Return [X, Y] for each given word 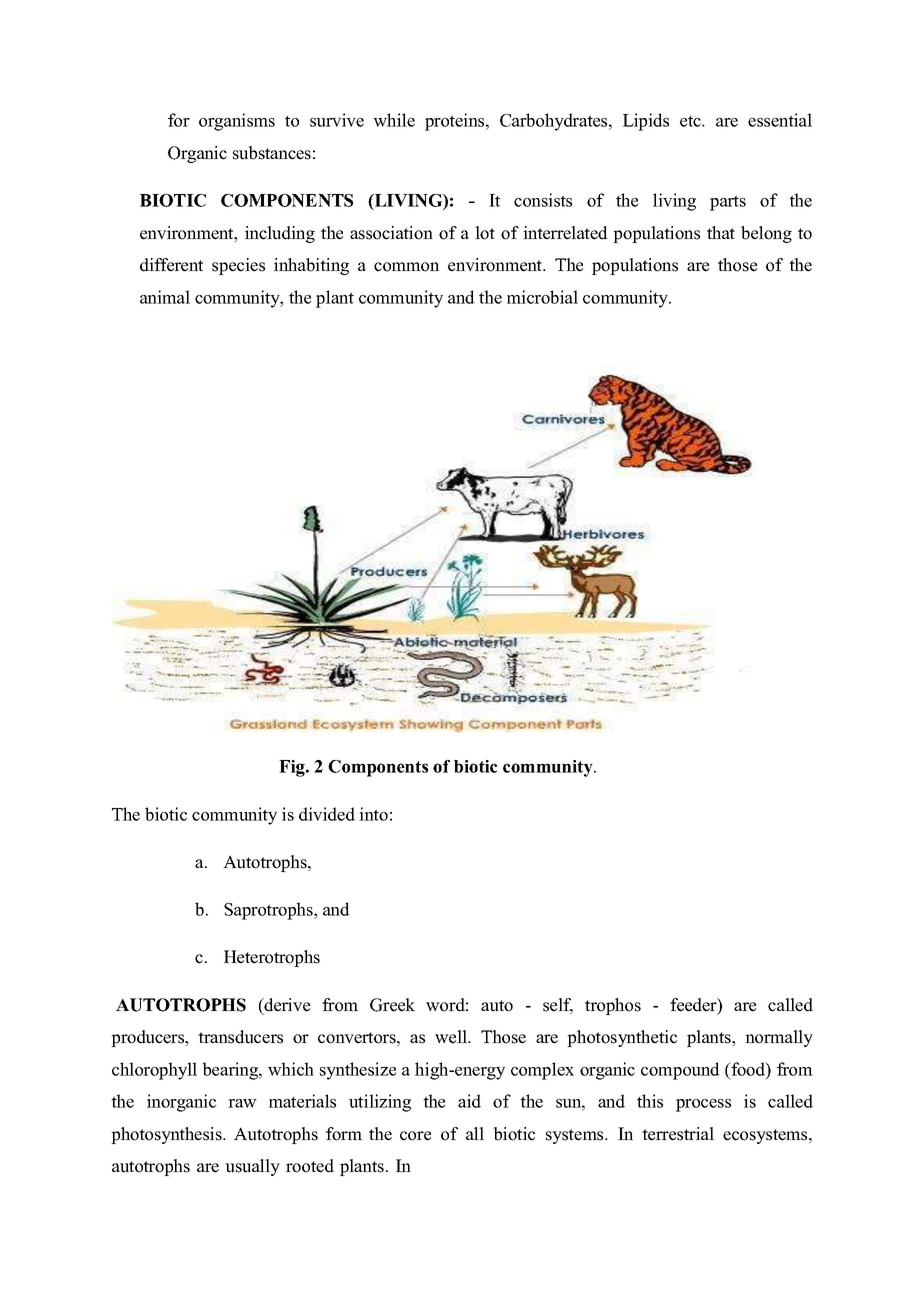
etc [691, 121]
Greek [392, 1005]
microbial [542, 297]
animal [165, 297]
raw [242, 1103]
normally [779, 1038]
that [721, 232]
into [373, 814]
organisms [237, 122]
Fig [293, 768]
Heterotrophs [272, 958]
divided [327, 814]
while [394, 120]
